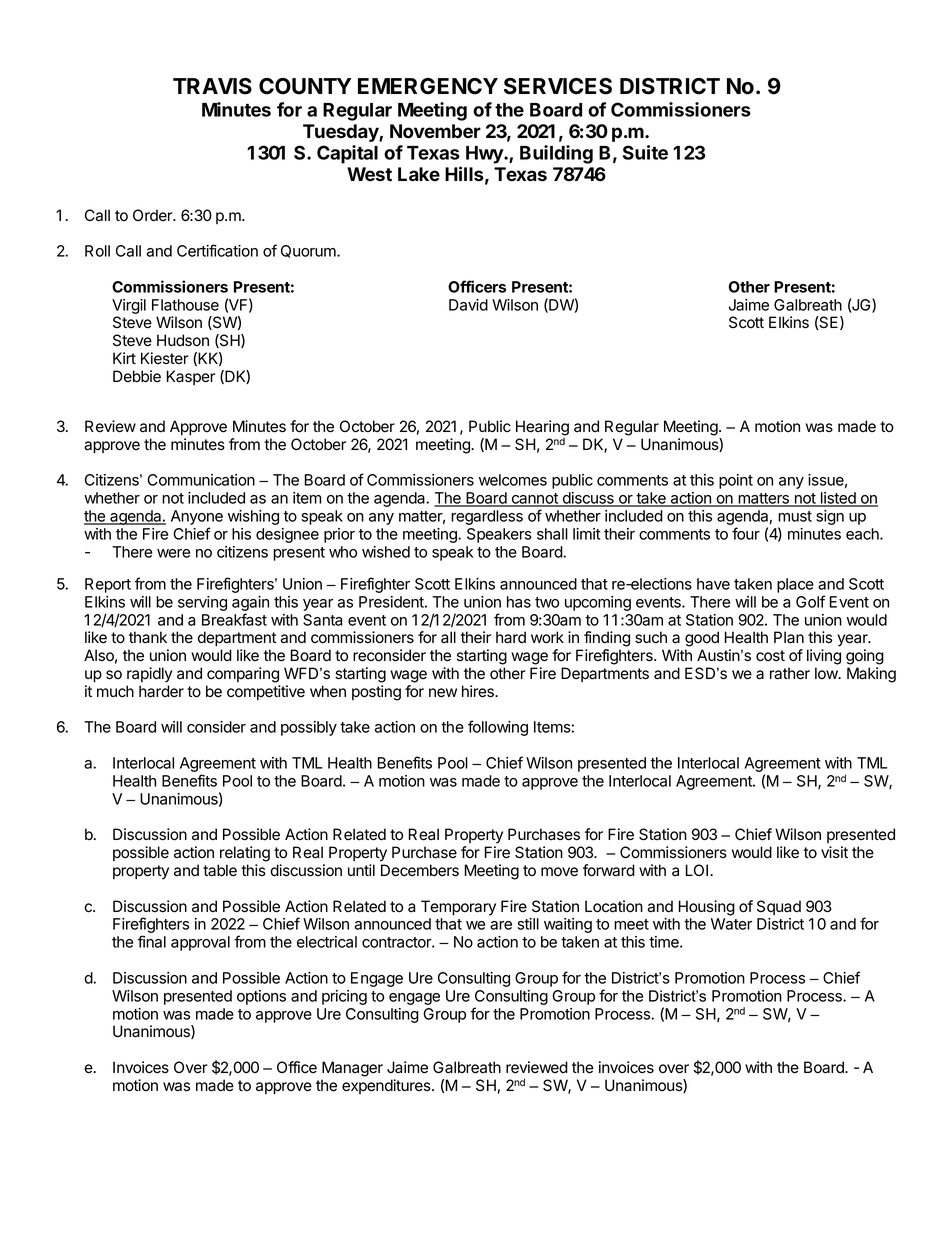 The width and height of the image is (952, 1233). I want to click on expenditures, so click(387, 1086).
